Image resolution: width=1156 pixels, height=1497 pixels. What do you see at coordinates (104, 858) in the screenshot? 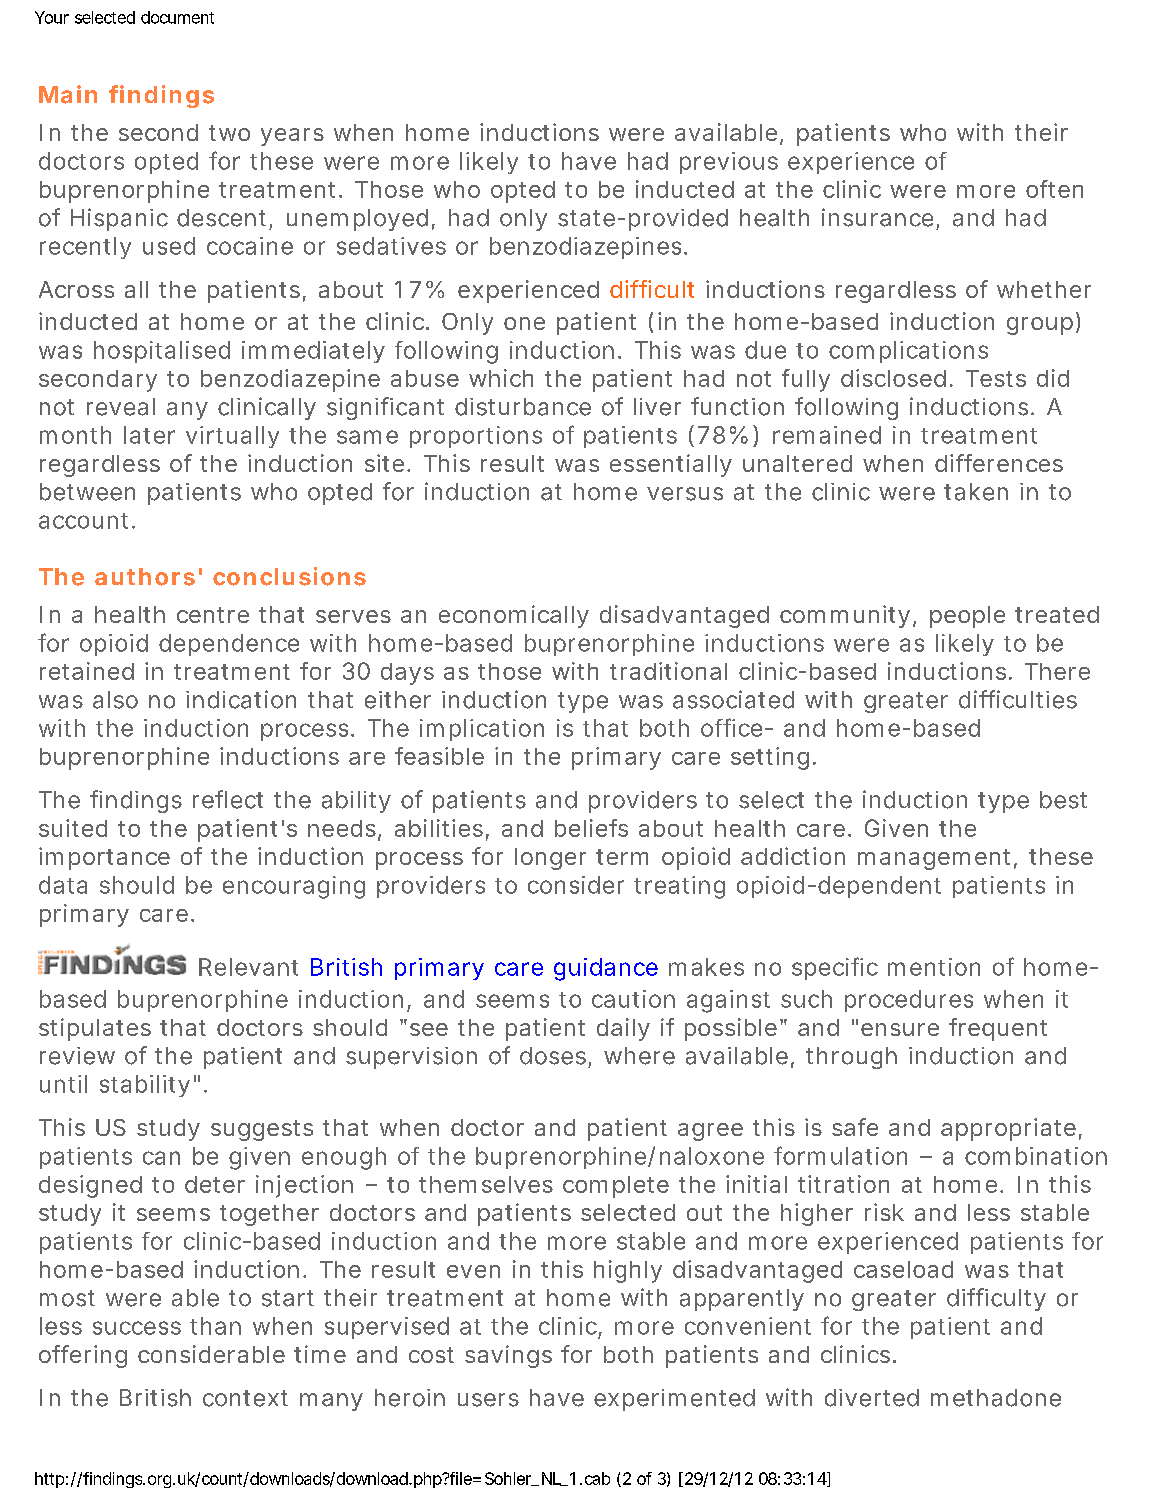
I see `importance` at bounding box center [104, 858].
